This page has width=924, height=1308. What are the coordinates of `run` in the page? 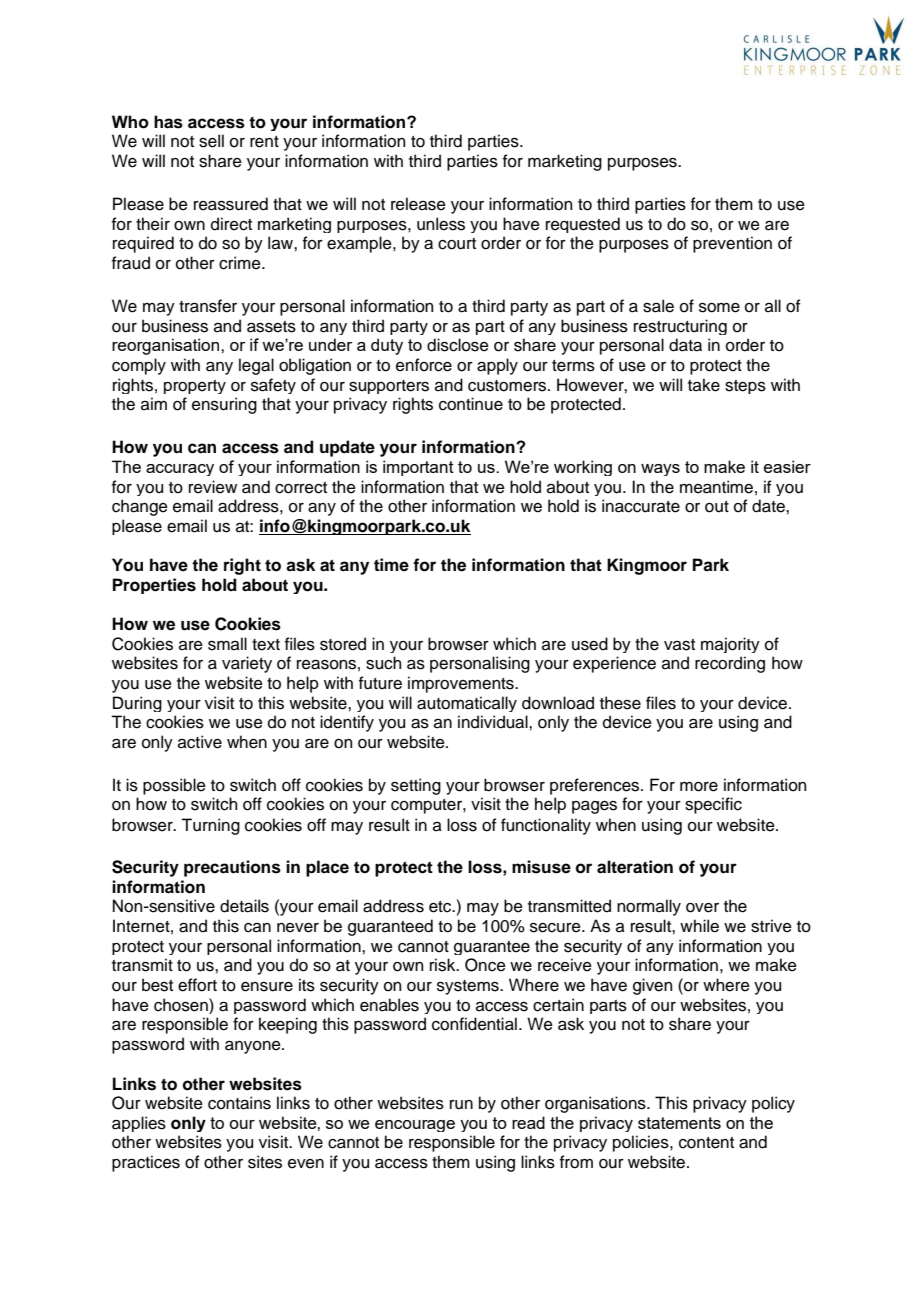 It's located at (461, 1105).
